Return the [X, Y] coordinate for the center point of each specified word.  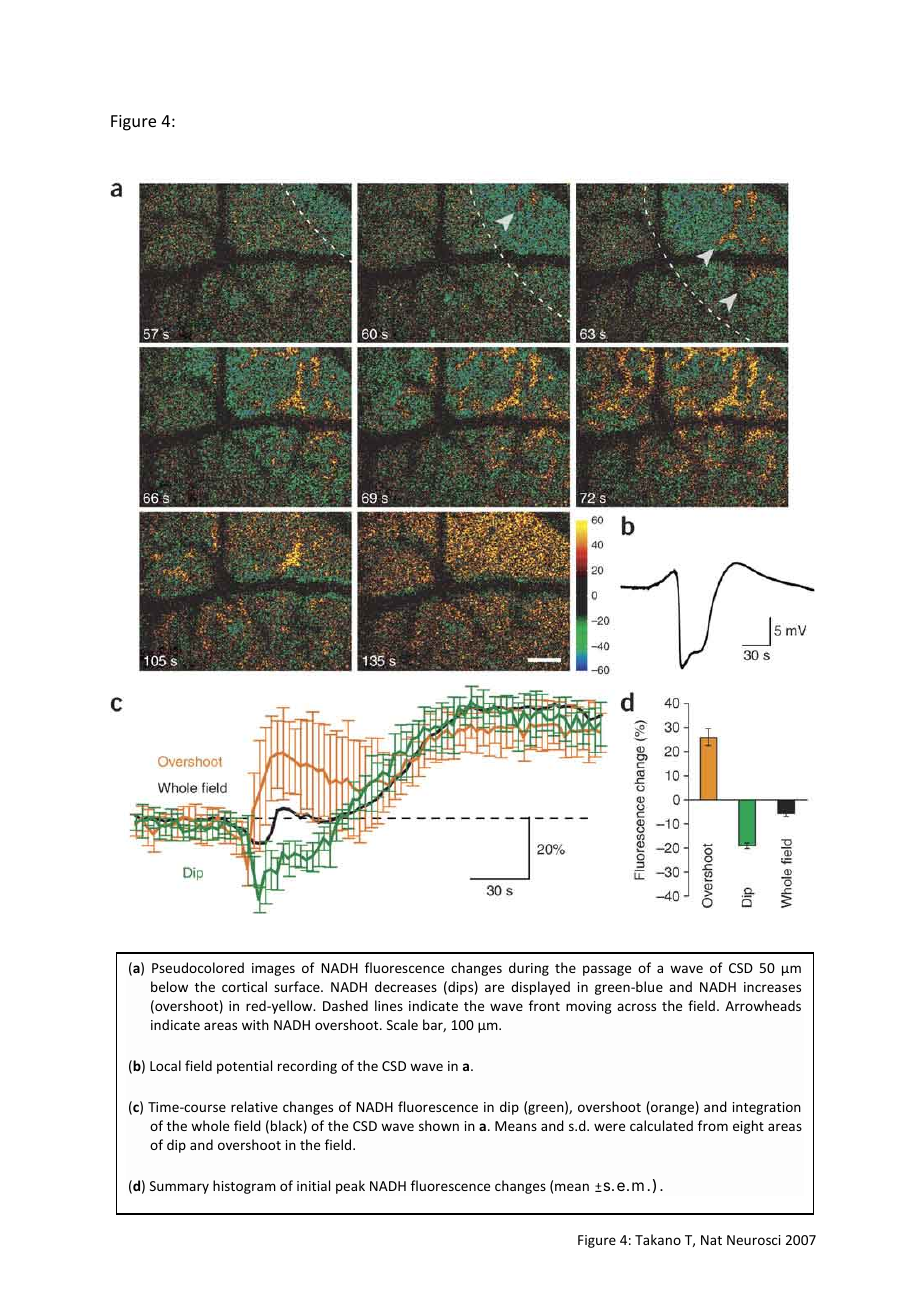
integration [767, 1108]
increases [772, 987]
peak [350, 1187]
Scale [402, 1024]
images [273, 969]
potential [244, 1067]
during [529, 969]
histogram [244, 1187]
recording [307, 1067]
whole [210, 1125]
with [255, 1024]
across [636, 1007]
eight [748, 1127]
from [713, 1125]
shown [439, 1125]
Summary [179, 1187]
